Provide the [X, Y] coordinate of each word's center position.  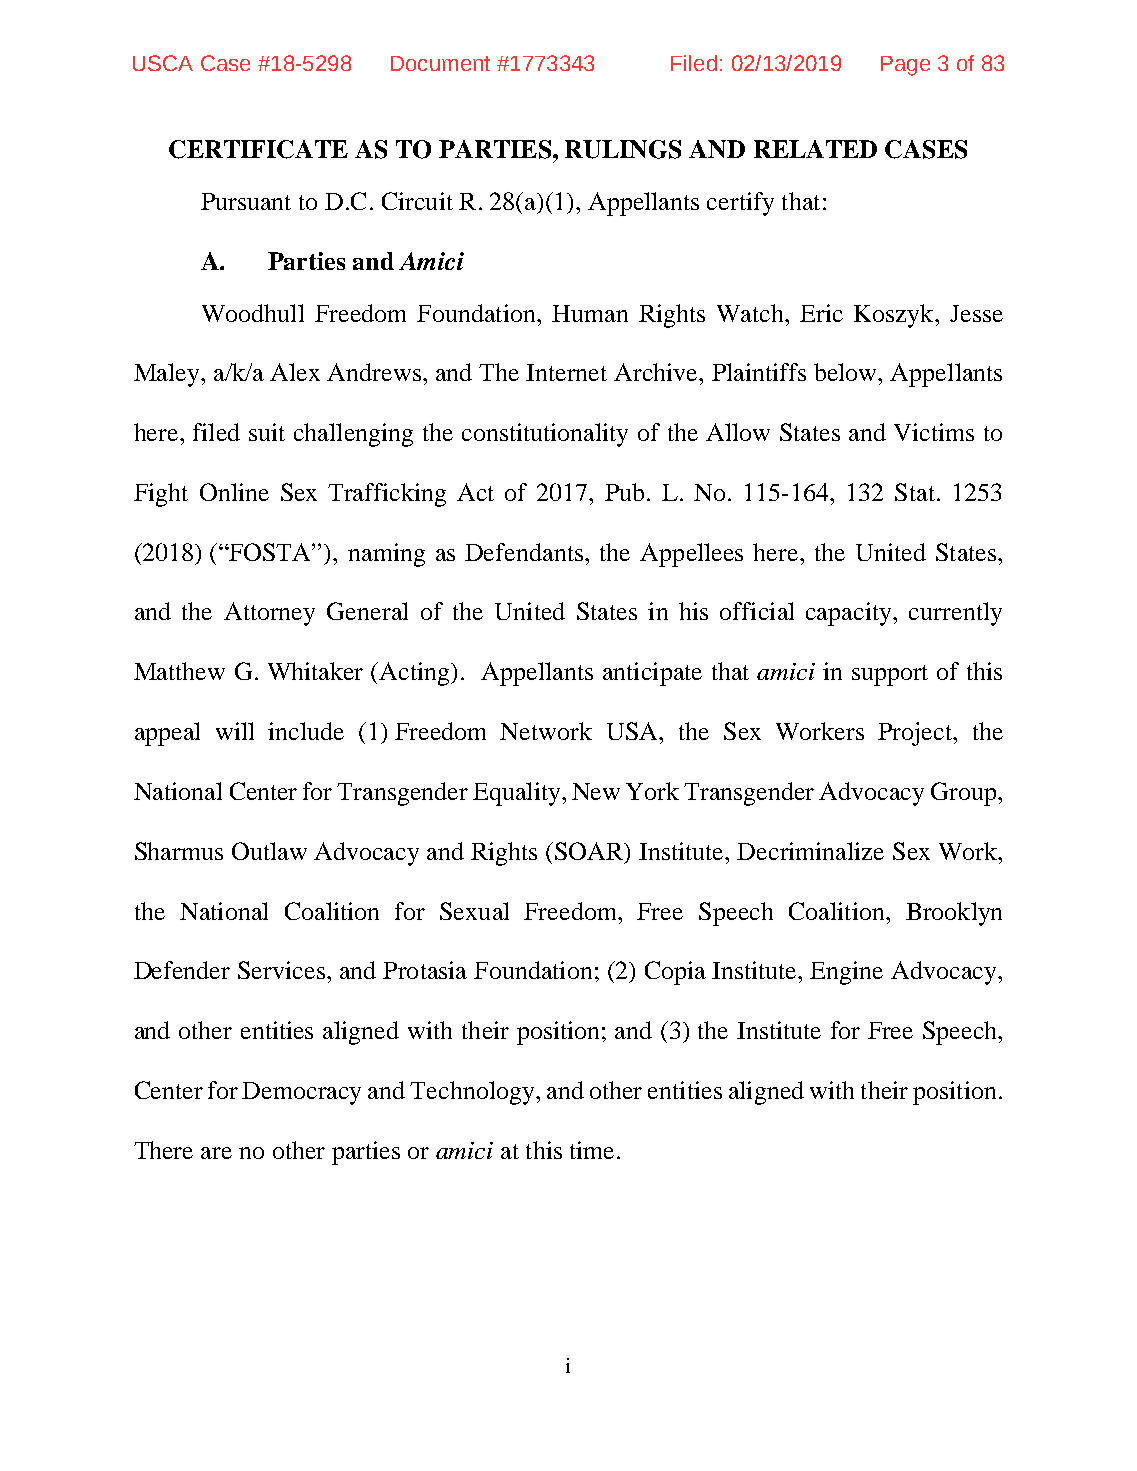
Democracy [301, 1093]
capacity [850, 614]
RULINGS [623, 149]
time [592, 1150]
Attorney [269, 614]
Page [905, 66]
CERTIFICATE [258, 149]
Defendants [525, 552]
